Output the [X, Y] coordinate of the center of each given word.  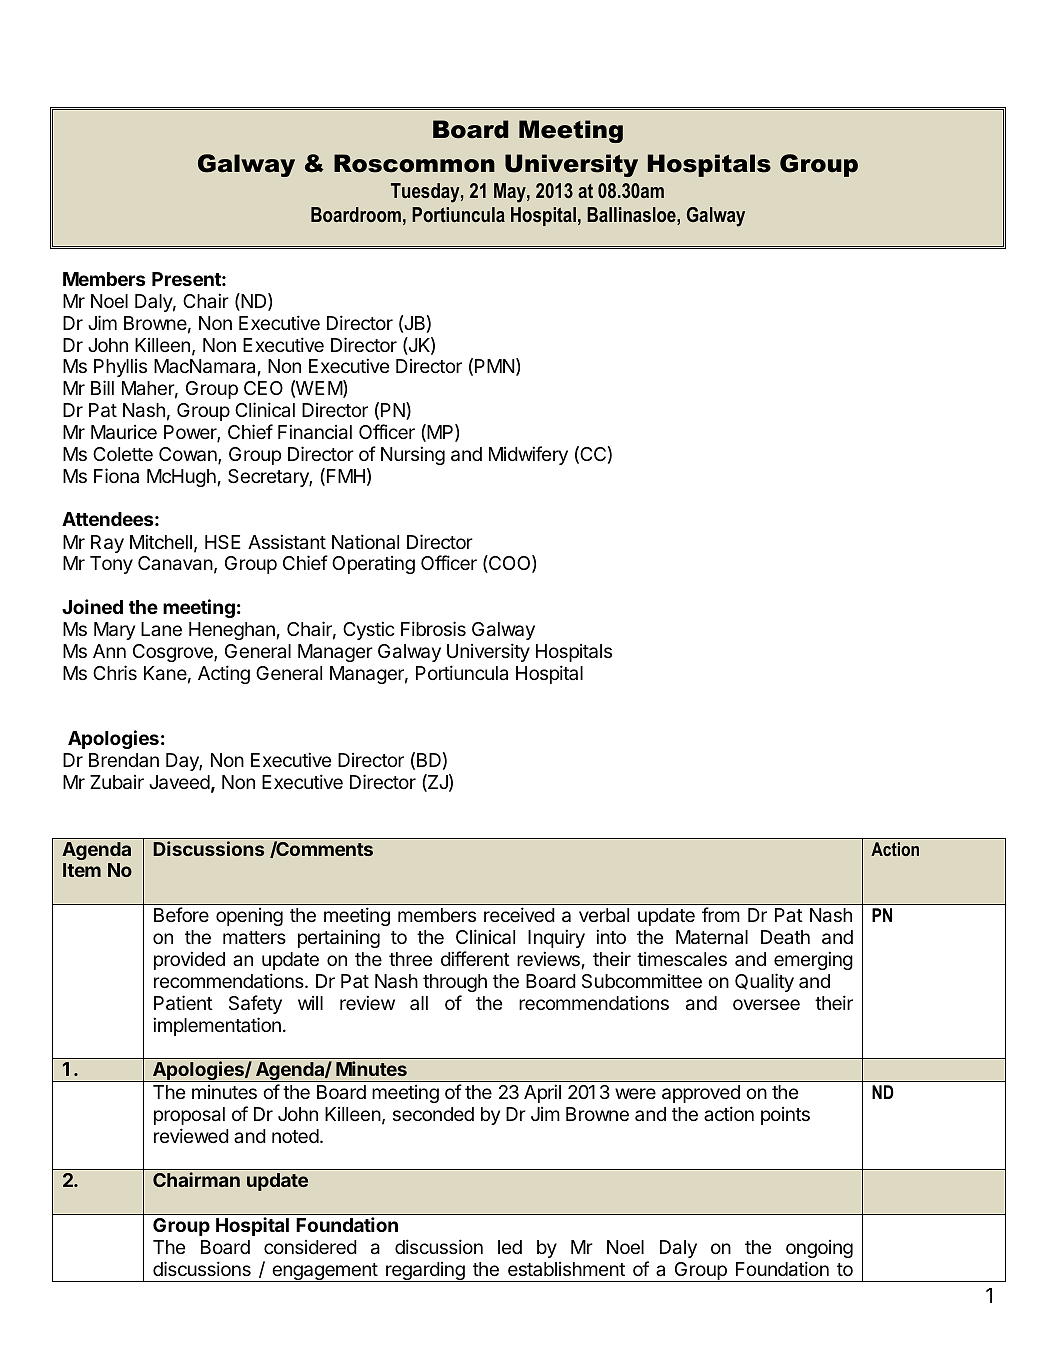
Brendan [124, 760]
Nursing [413, 455]
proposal [189, 1116]
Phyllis [120, 368]
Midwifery [528, 455]
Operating [373, 565]
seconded [433, 1114]
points [785, 1116]
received [519, 914]
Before [181, 914]
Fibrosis [433, 628]
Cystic [369, 630]
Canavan [175, 563]
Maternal [712, 937]
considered [310, 1247]
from [721, 914]
